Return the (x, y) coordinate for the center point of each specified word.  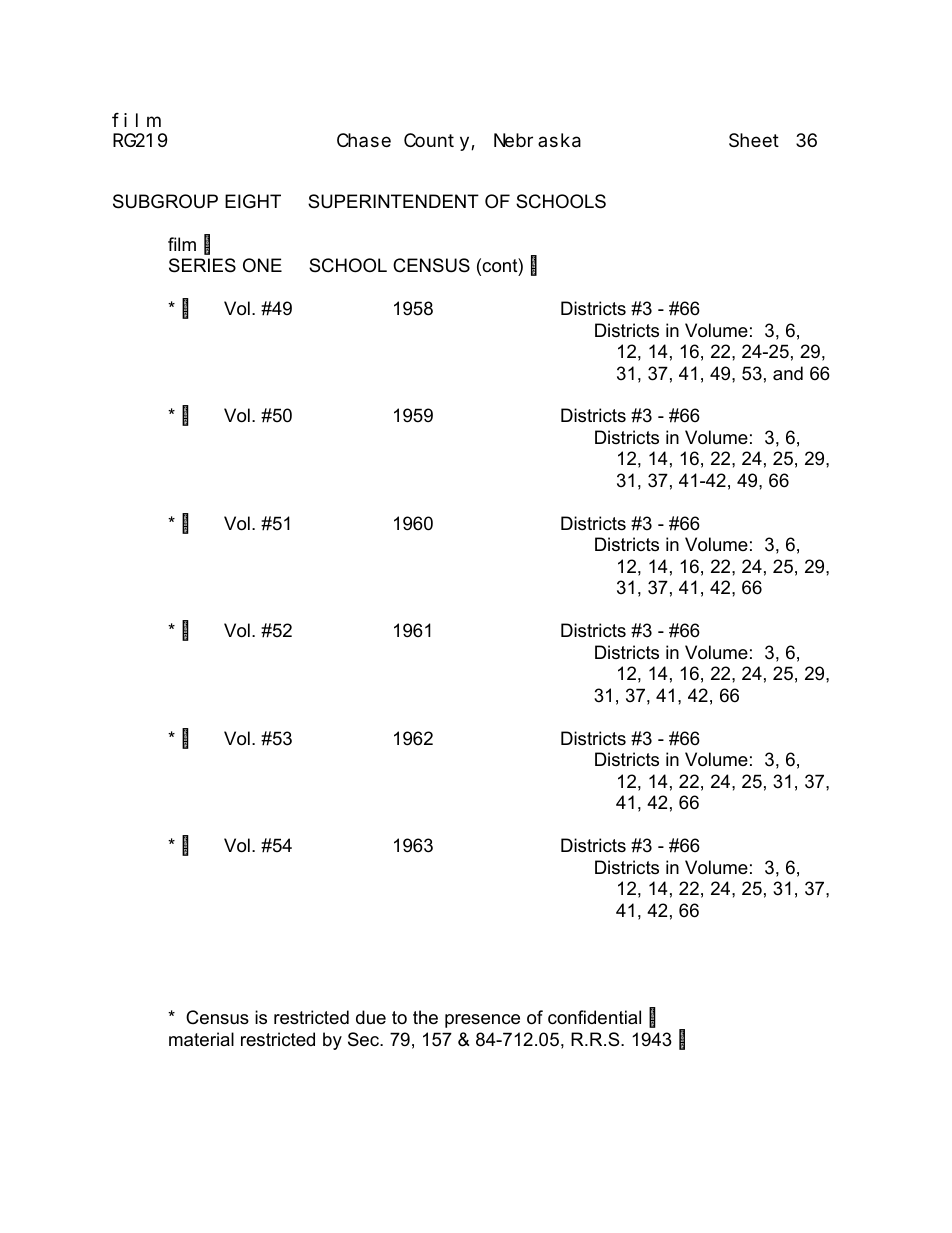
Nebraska (537, 140)
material (201, 1039)
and (788, 373)
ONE (262, 265)
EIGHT (253, 201)
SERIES (202, 265)
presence (482, 1021)
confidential (594, 1017)
